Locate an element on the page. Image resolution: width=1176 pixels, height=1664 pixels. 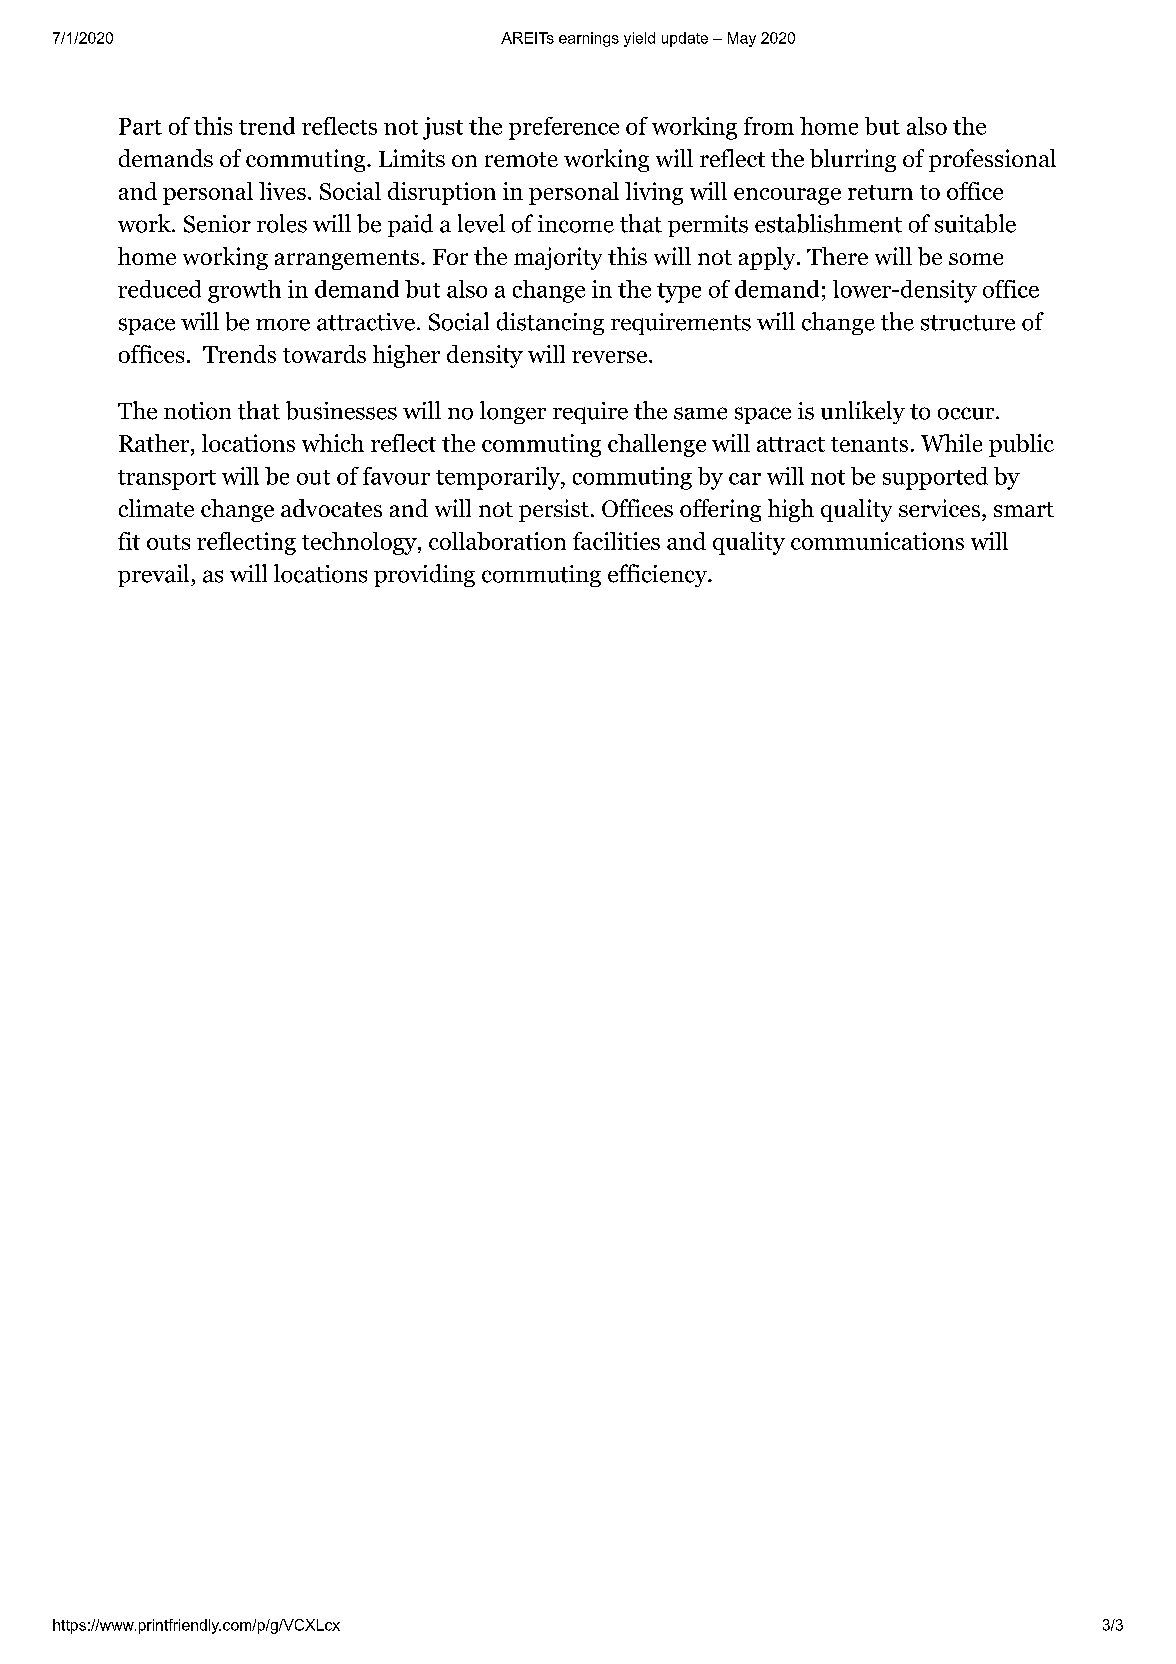
earnings is located at coordinates (589, 39).
